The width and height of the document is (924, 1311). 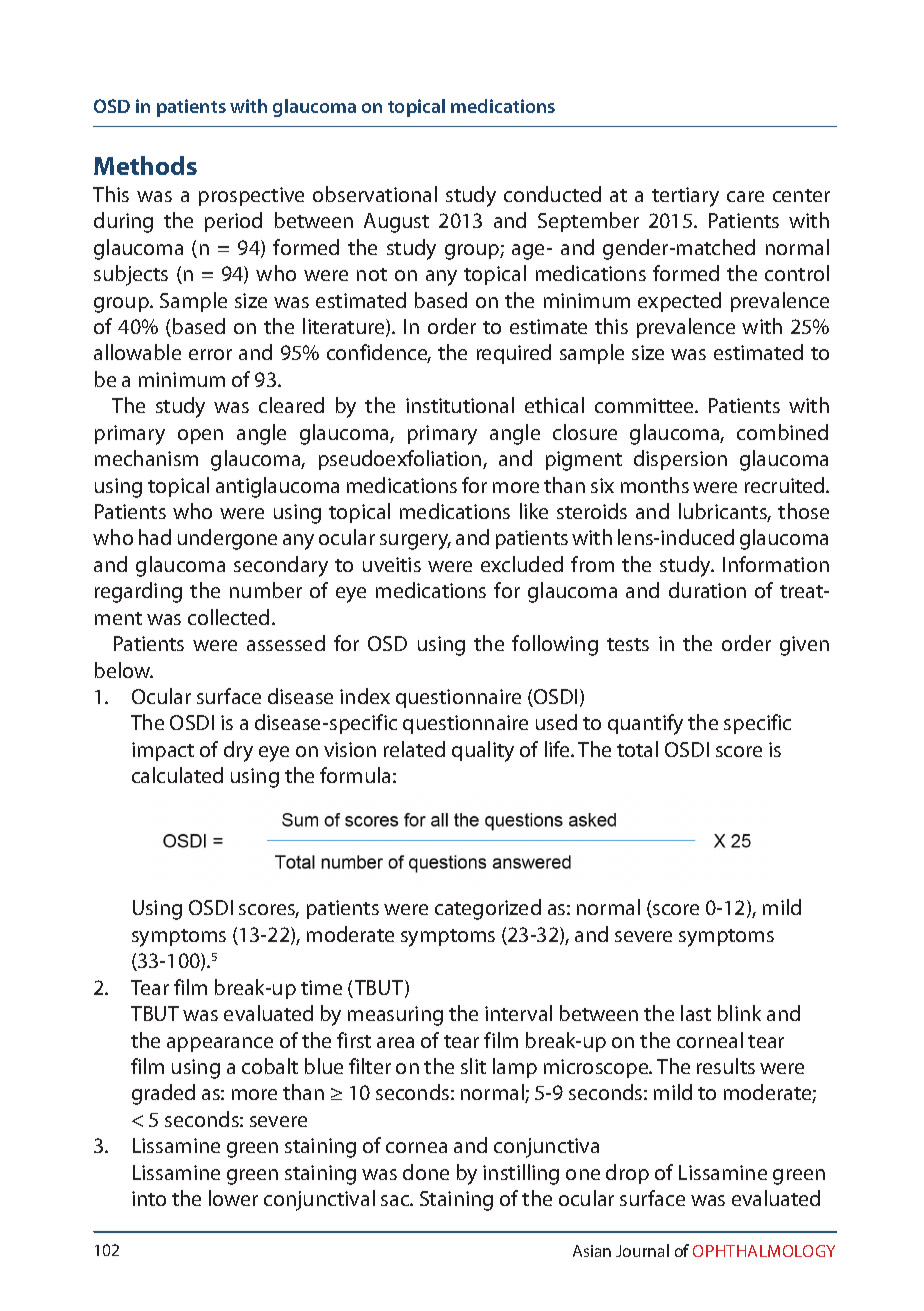 What do you see at coordinates (227, 539) in the document?
I see `undergone` at bounding box center [227, 539].
